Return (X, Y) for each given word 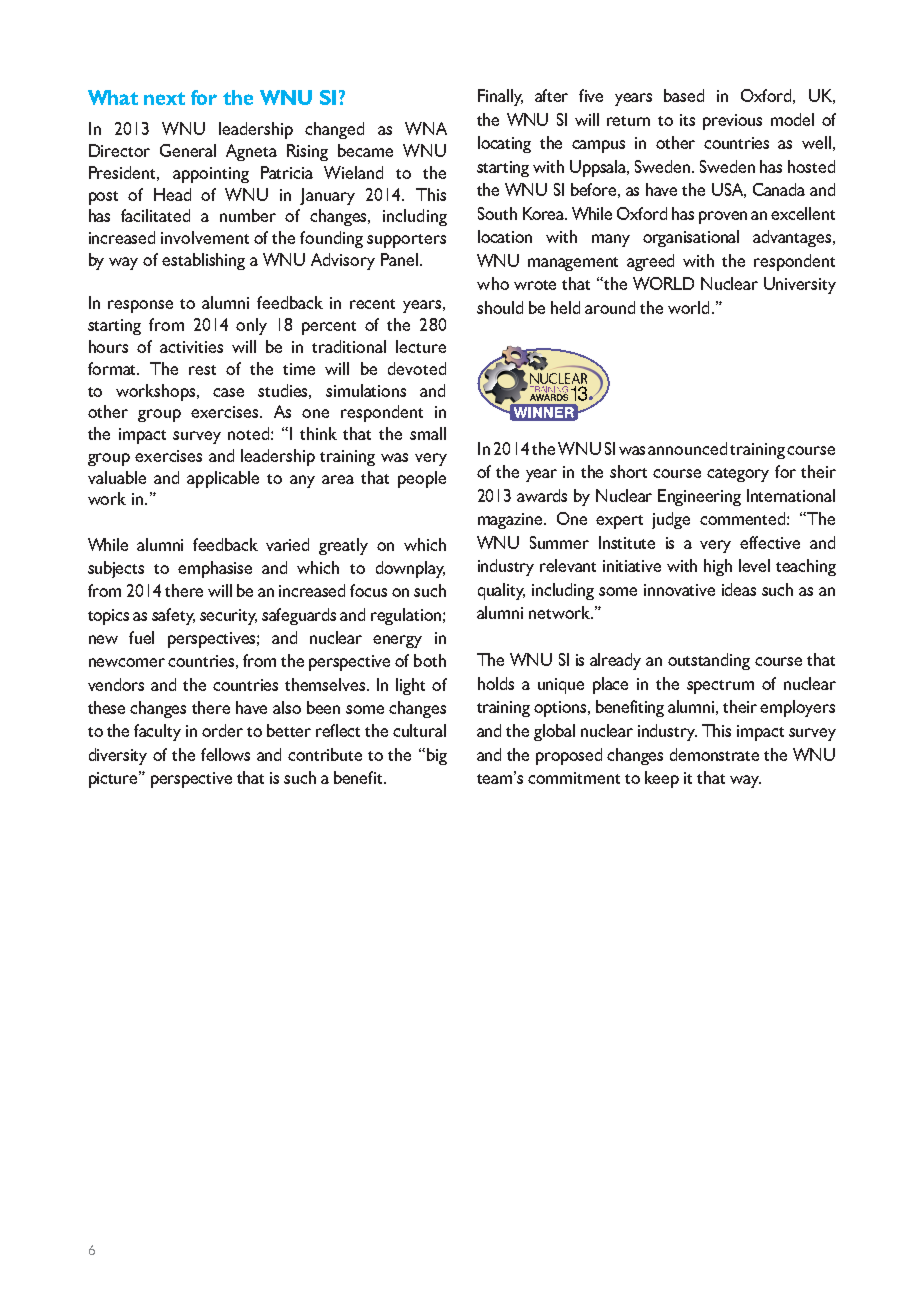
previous (732, 122)
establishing (203, 261)
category (738, 475)
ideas (739, 589)
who (493, 283)
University (800, 285)
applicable (223, 479)
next (164, 98)
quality (501, 591)
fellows (225, 754)
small (428, 433)
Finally (500, 97)
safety (173, 616)
